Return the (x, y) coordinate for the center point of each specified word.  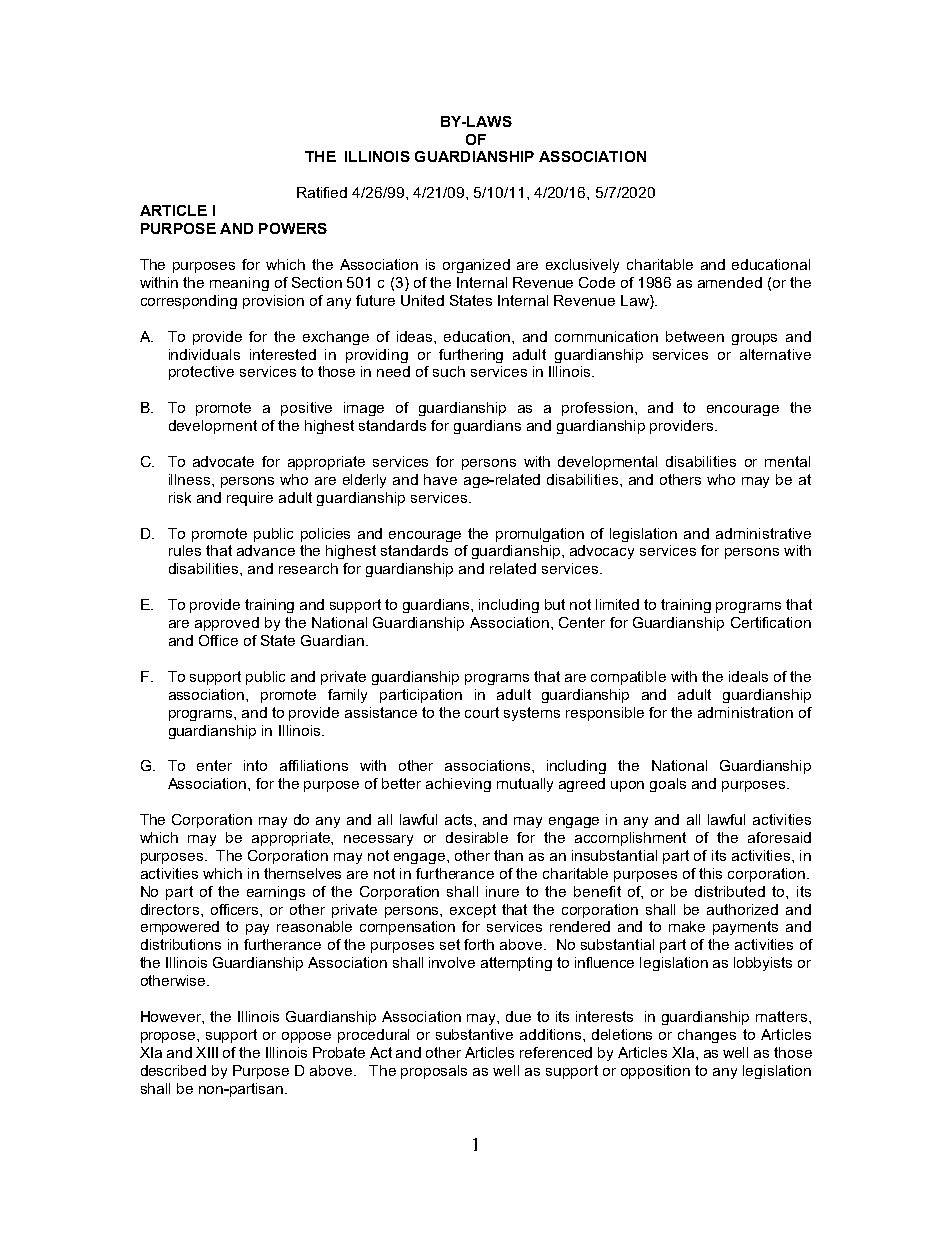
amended (730, 282)
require (250, 499)
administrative (763, 533)
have (440, 479)
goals (668, 785)
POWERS (293, 228)
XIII (207, 1052)
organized (476, 266)
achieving (458, 785)
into (255, 765)
